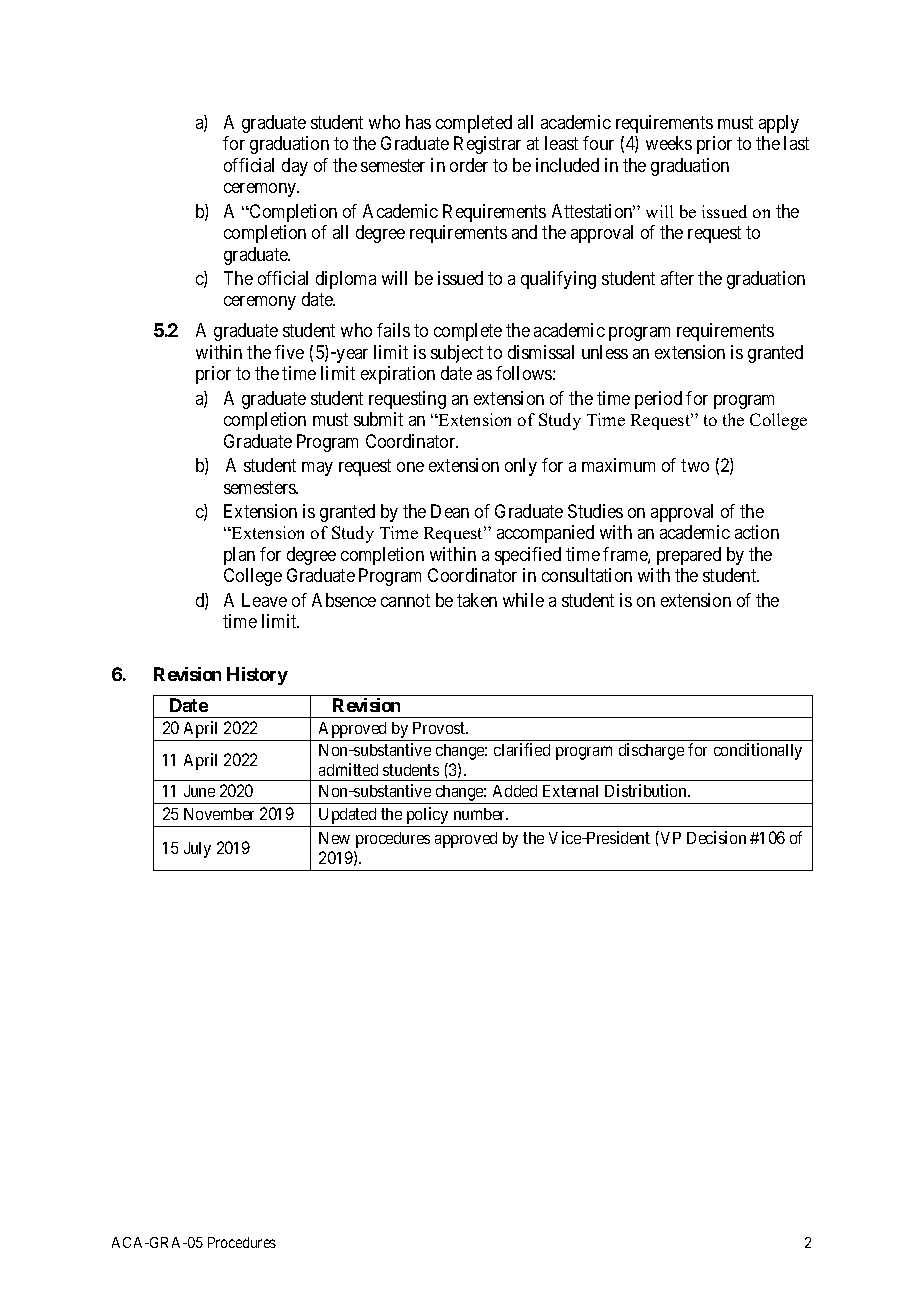 Image resolution: width=924 pixels, height=1308 pixels. What do you see at coordinates (264, 600) in the page?
I see `Leave` at bounding box center [264, 600].
